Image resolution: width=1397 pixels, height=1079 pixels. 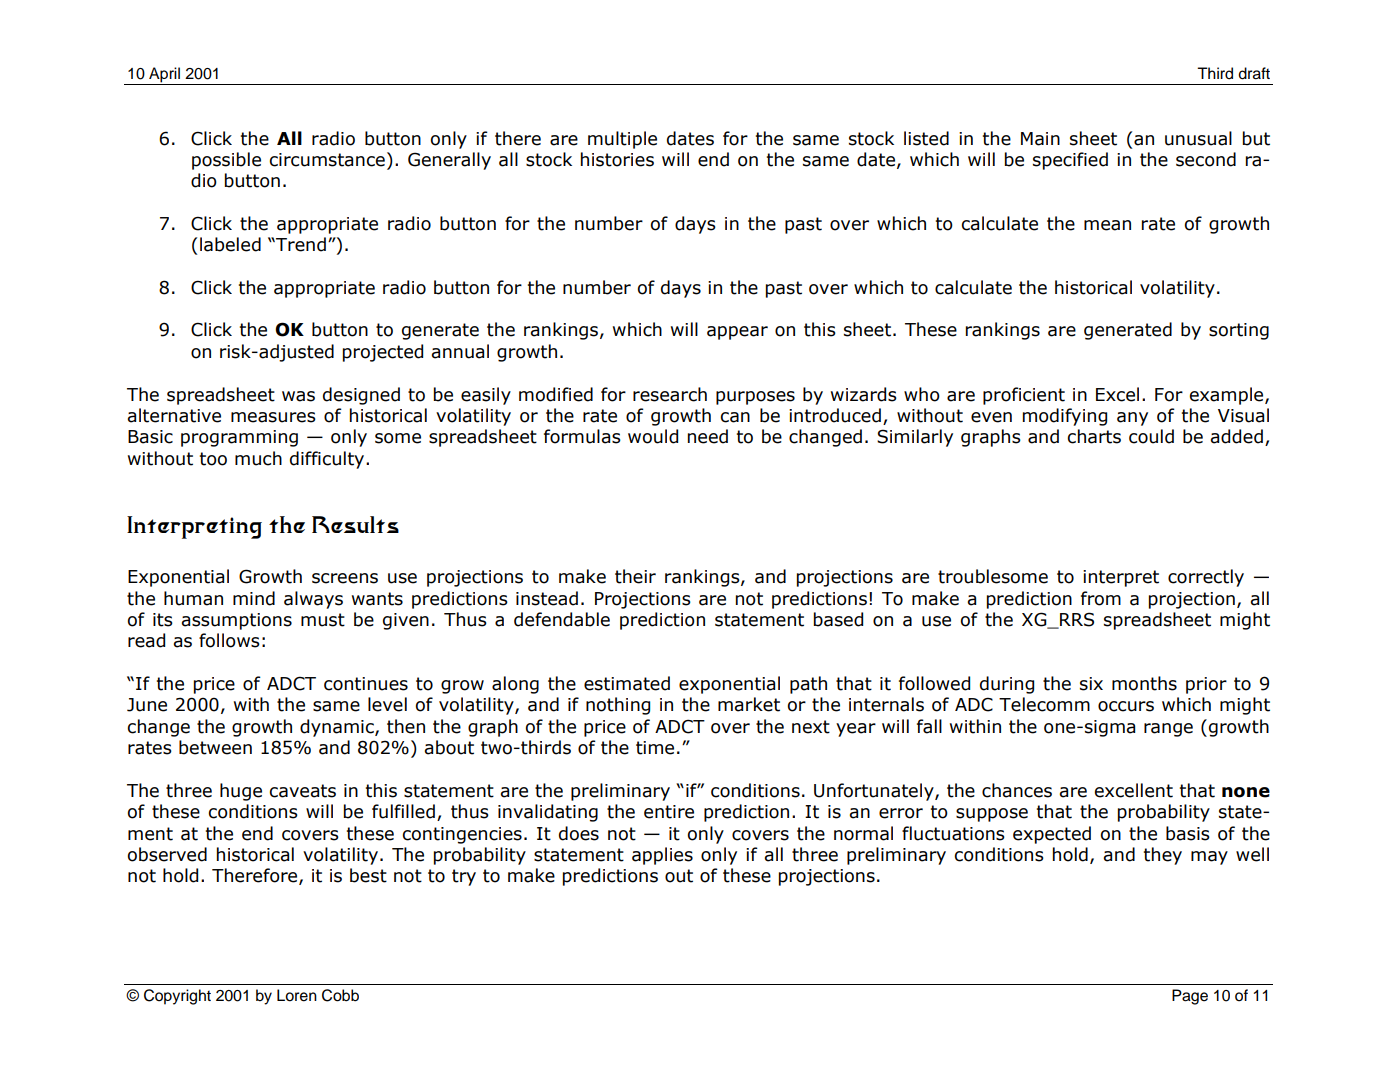 What do you see at coordinates (635, 576) in the screenshot?
I see `their` at bounding box center [635, 576].
